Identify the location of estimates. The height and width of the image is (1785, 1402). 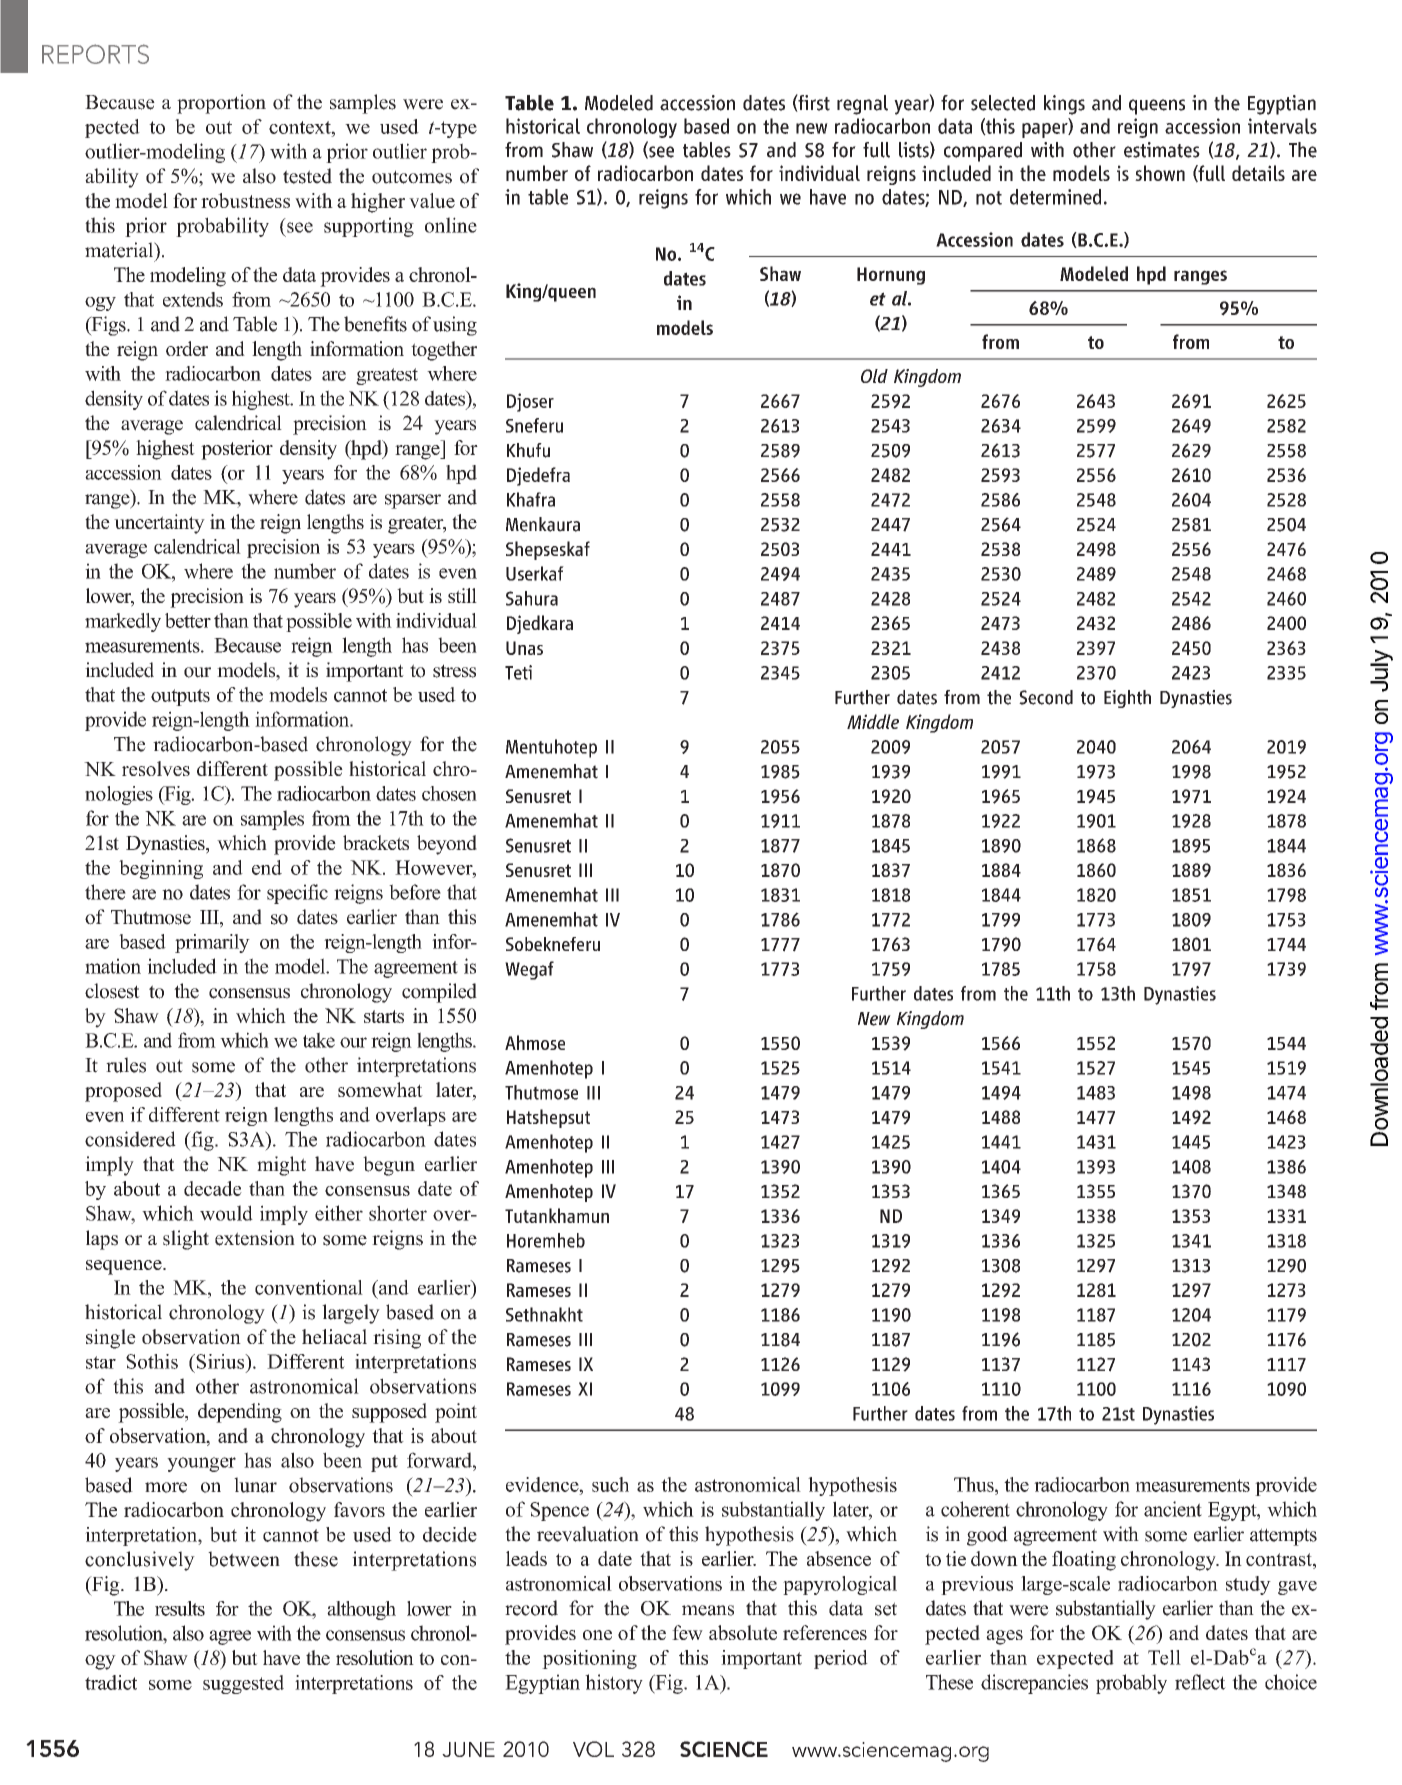
(1162, 150).
